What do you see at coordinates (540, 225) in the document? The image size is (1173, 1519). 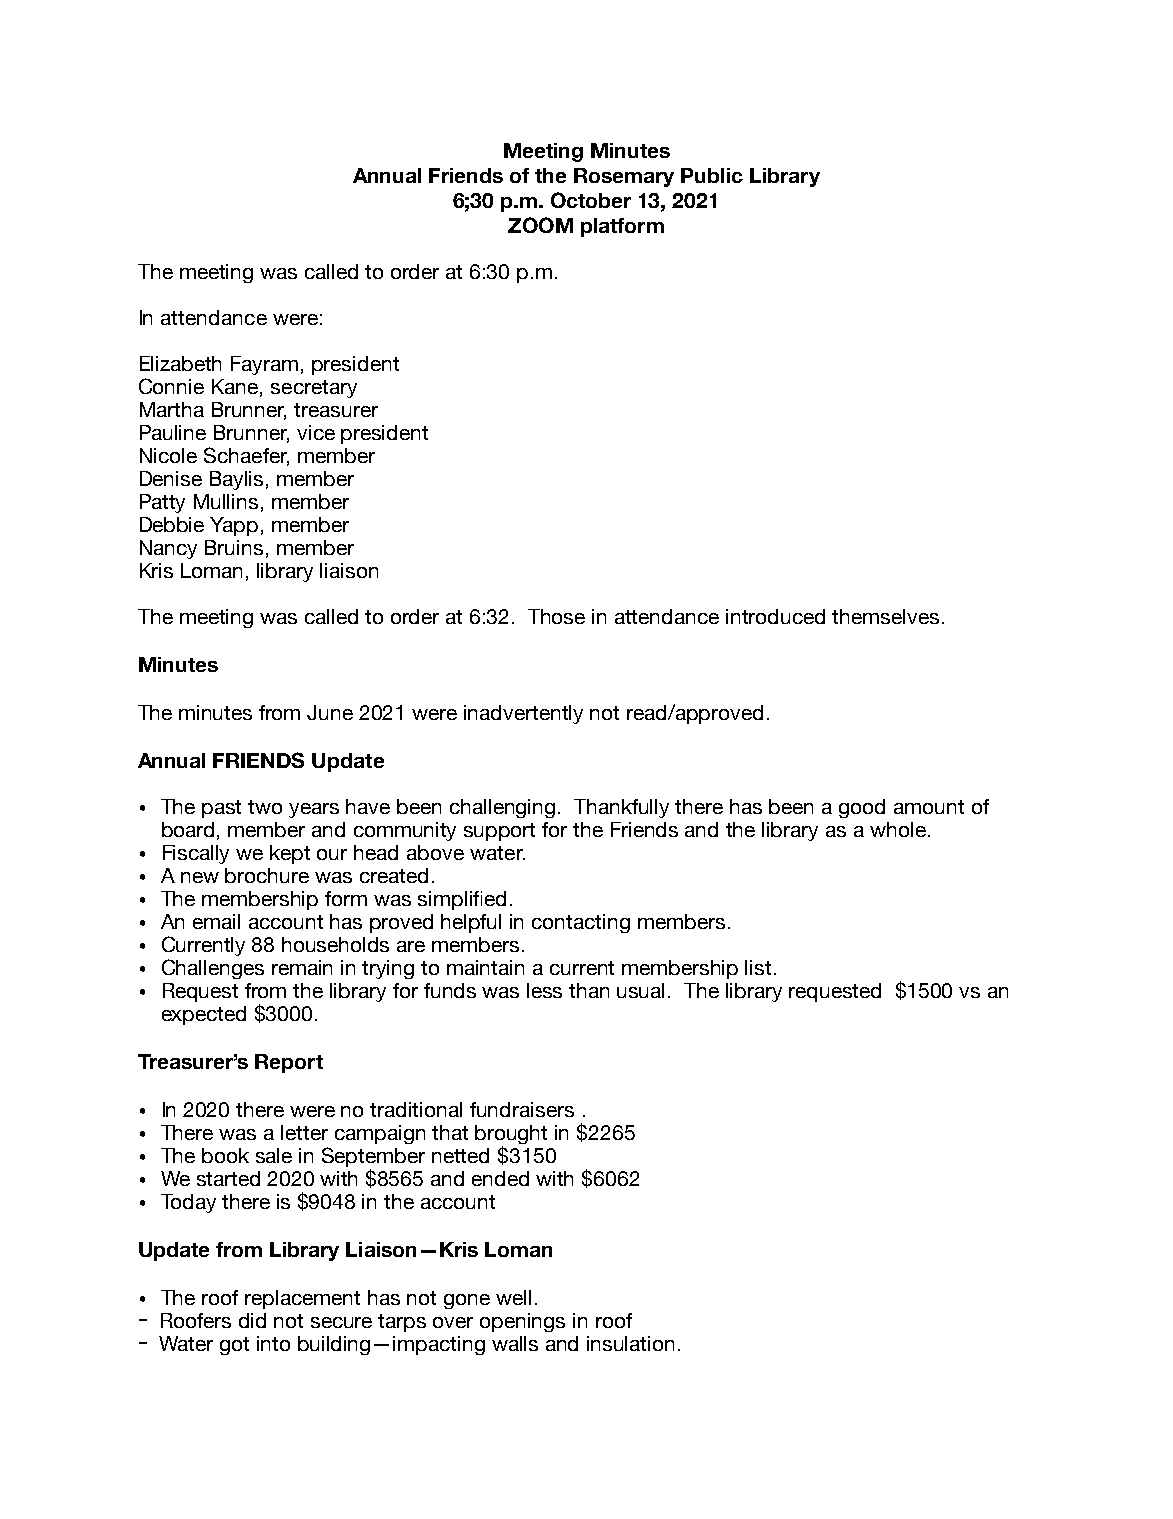 I see `ZOOM` at bounding box center [540, 225].
